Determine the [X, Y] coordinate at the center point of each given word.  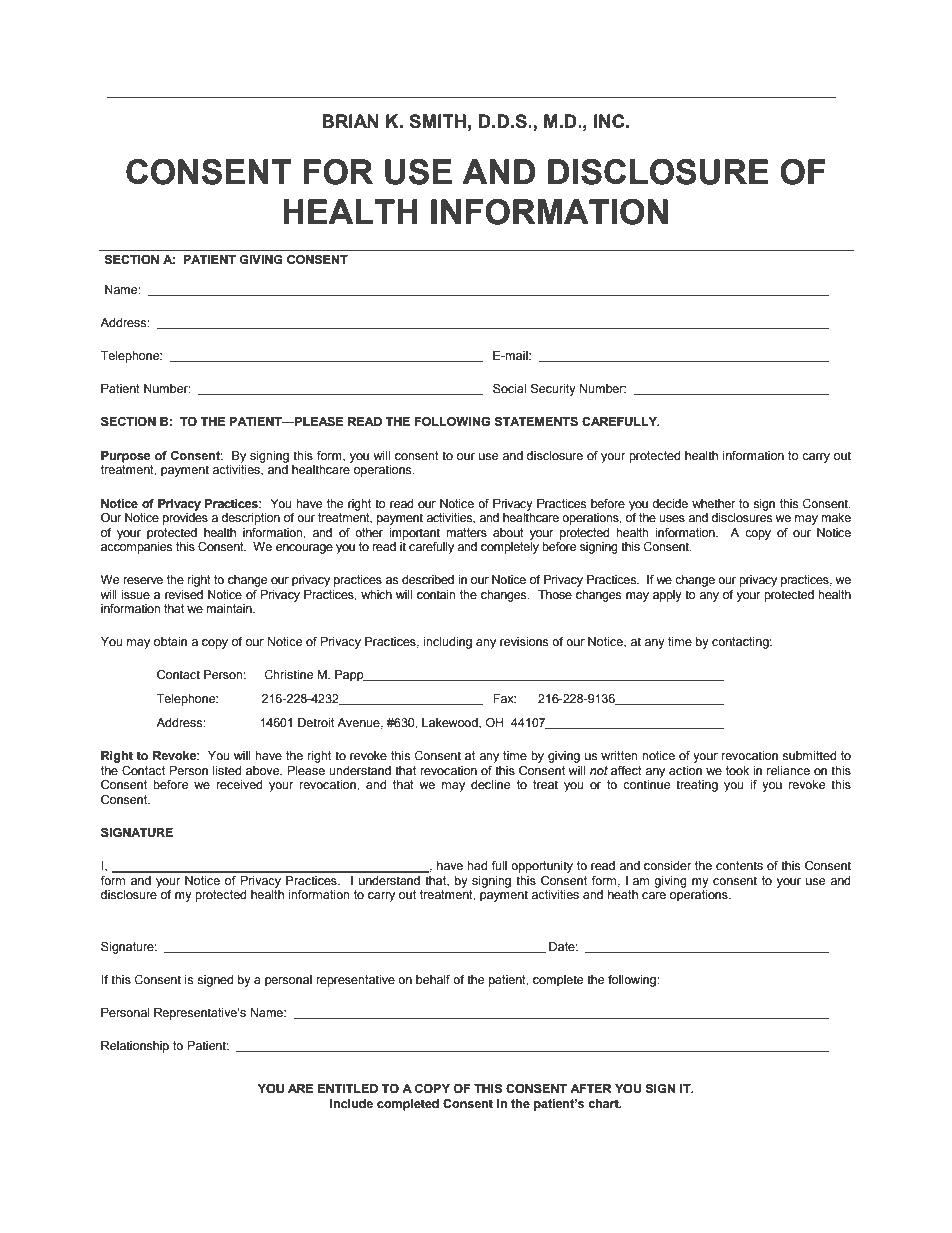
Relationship [135, 1047]
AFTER [590, 1088]
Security [553, 390]
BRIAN [350, 121]
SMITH [437, 121]
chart [604, 1103]
